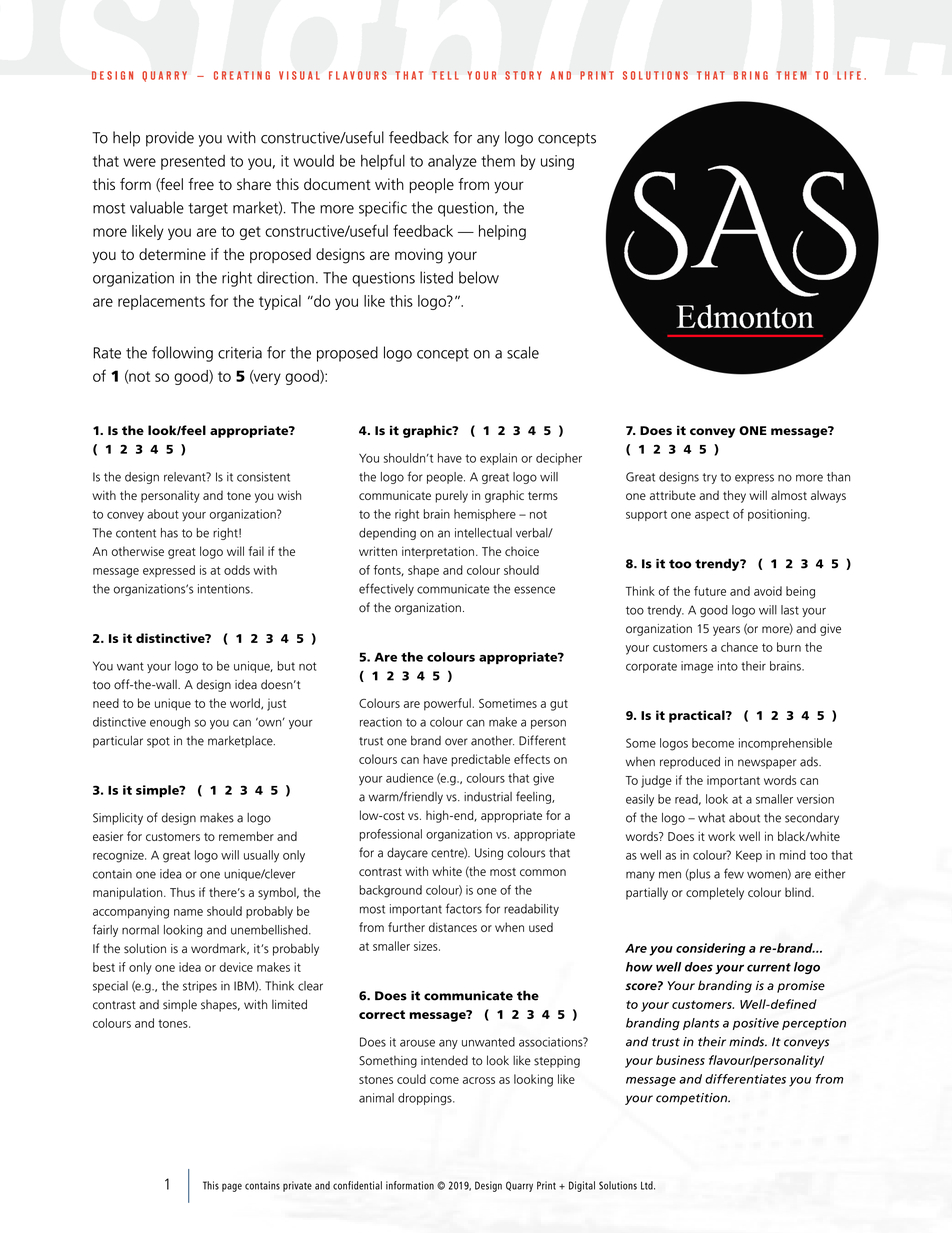 The height and width of the image is (1233, 952). What do you see at coordinates (479, 277) in the image?
I see `below` at bounding box center [479, 277].
